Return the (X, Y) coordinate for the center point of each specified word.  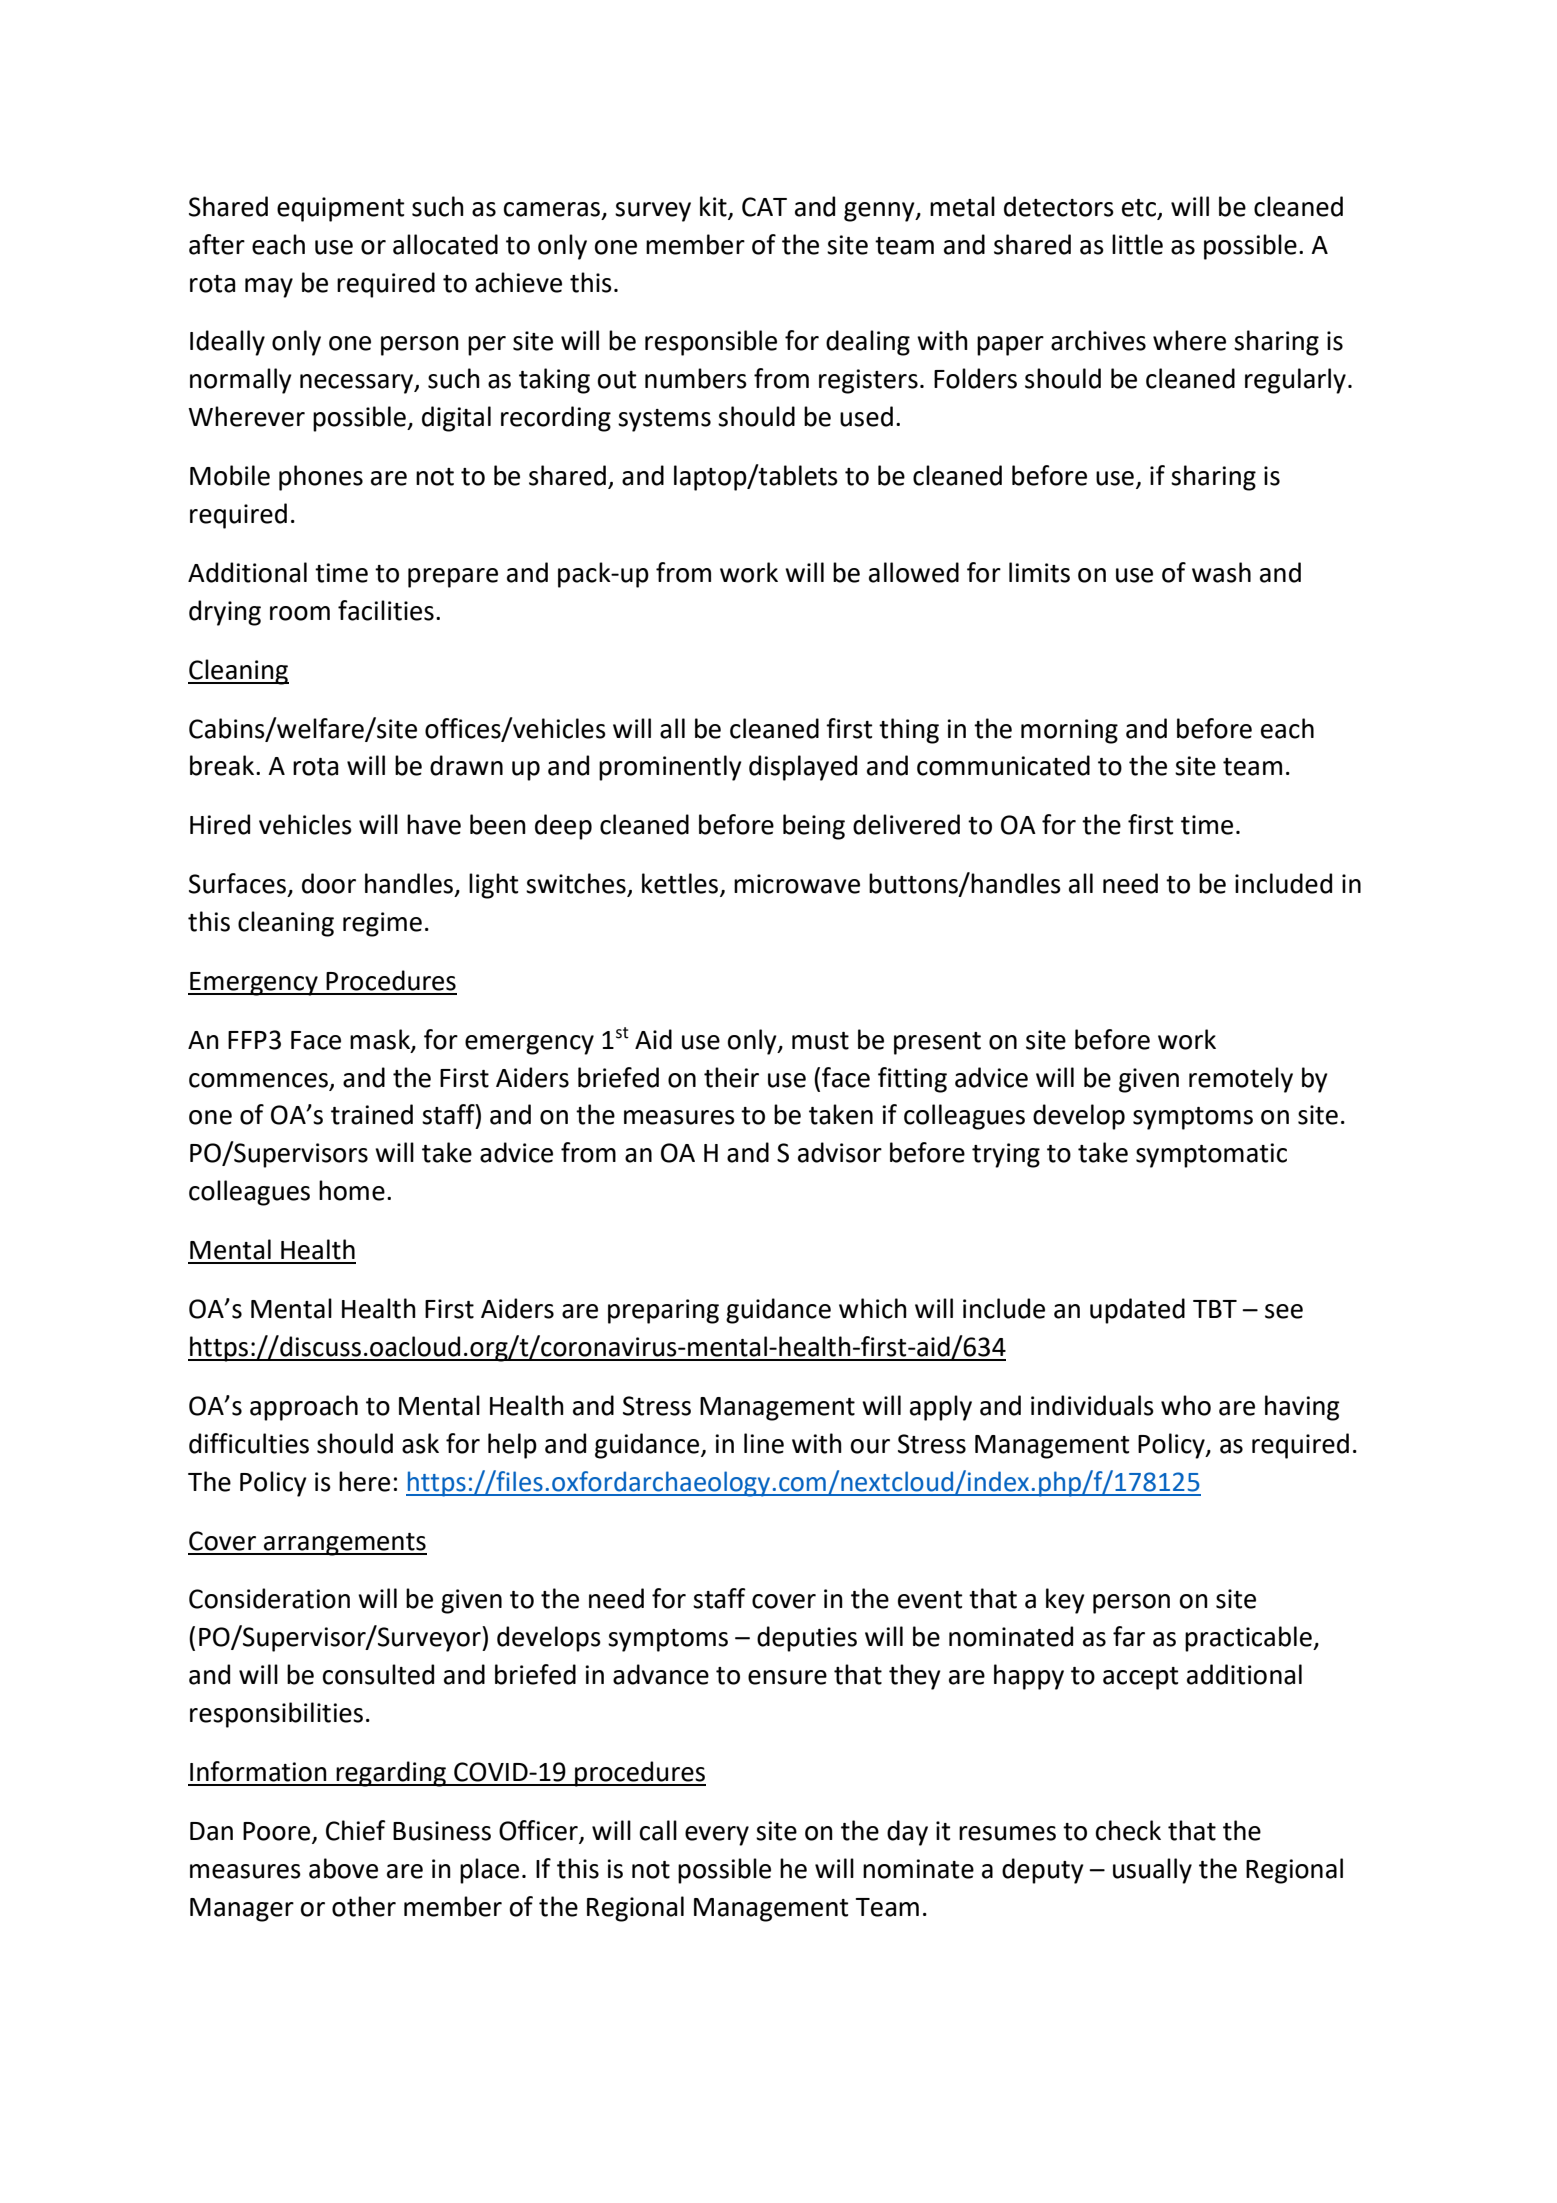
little (1137, 244)
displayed (803, 768)
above (343, 1868)
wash (1221, 572)
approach (304, 1408)
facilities (386, 610)
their (731, 1077)
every (717, 1836)
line (764, 1443)
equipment (340, 209)
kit (713, 206)
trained (372, 1114)
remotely (1241, 1080)
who (1186, 1405)
